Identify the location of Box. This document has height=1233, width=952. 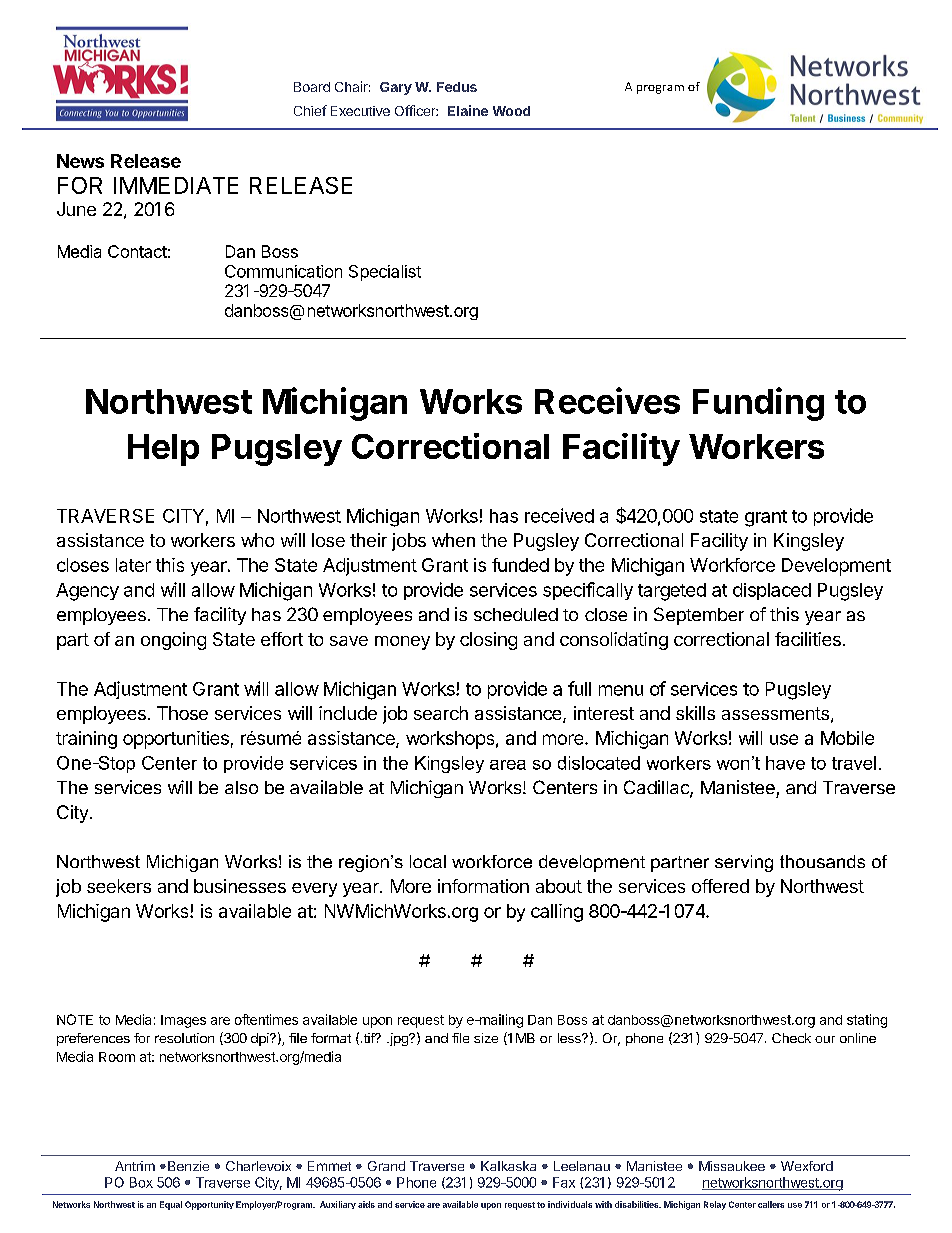
(141, 1182).
